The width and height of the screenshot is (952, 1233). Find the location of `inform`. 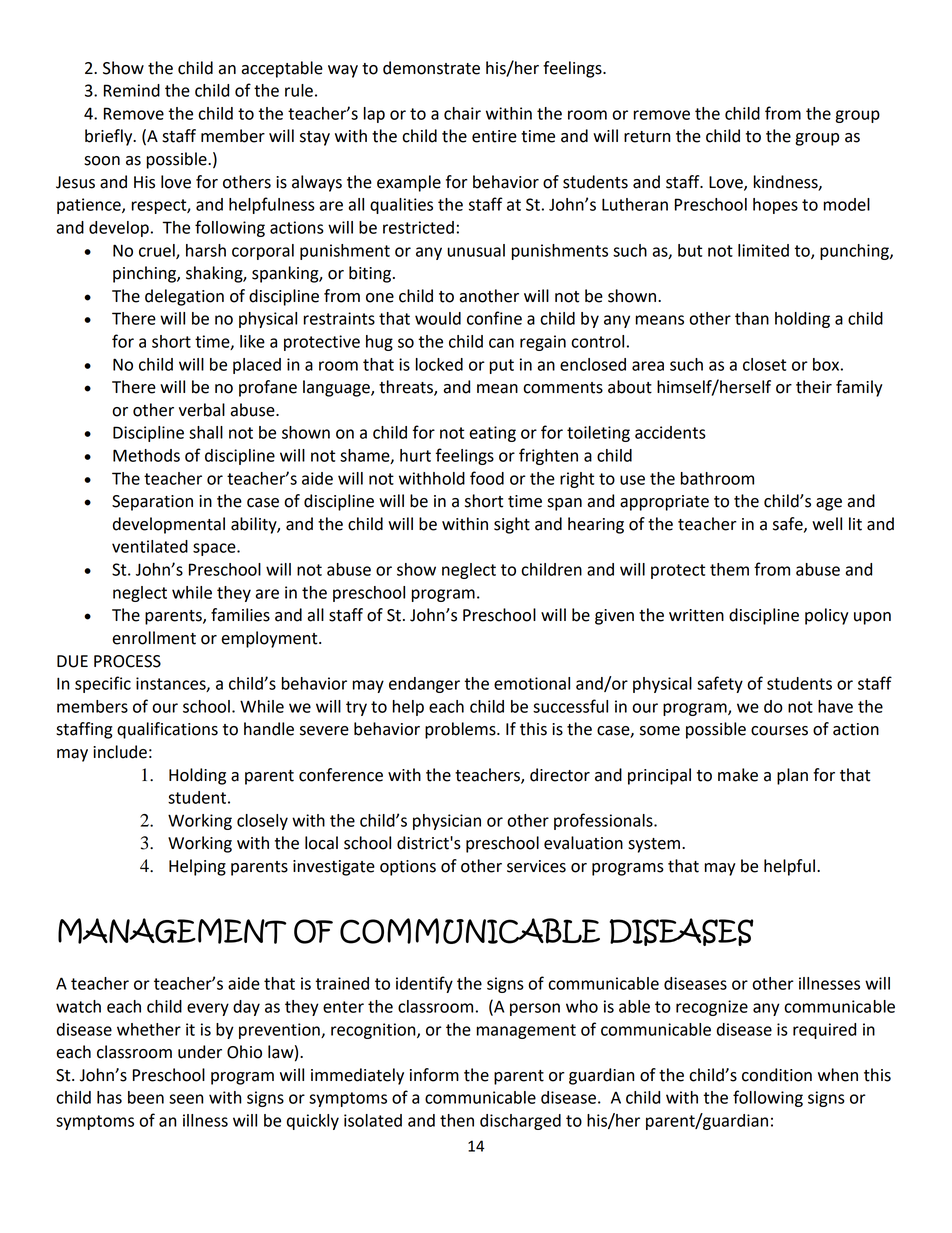

inform is located at coordinates (434, 1075).
